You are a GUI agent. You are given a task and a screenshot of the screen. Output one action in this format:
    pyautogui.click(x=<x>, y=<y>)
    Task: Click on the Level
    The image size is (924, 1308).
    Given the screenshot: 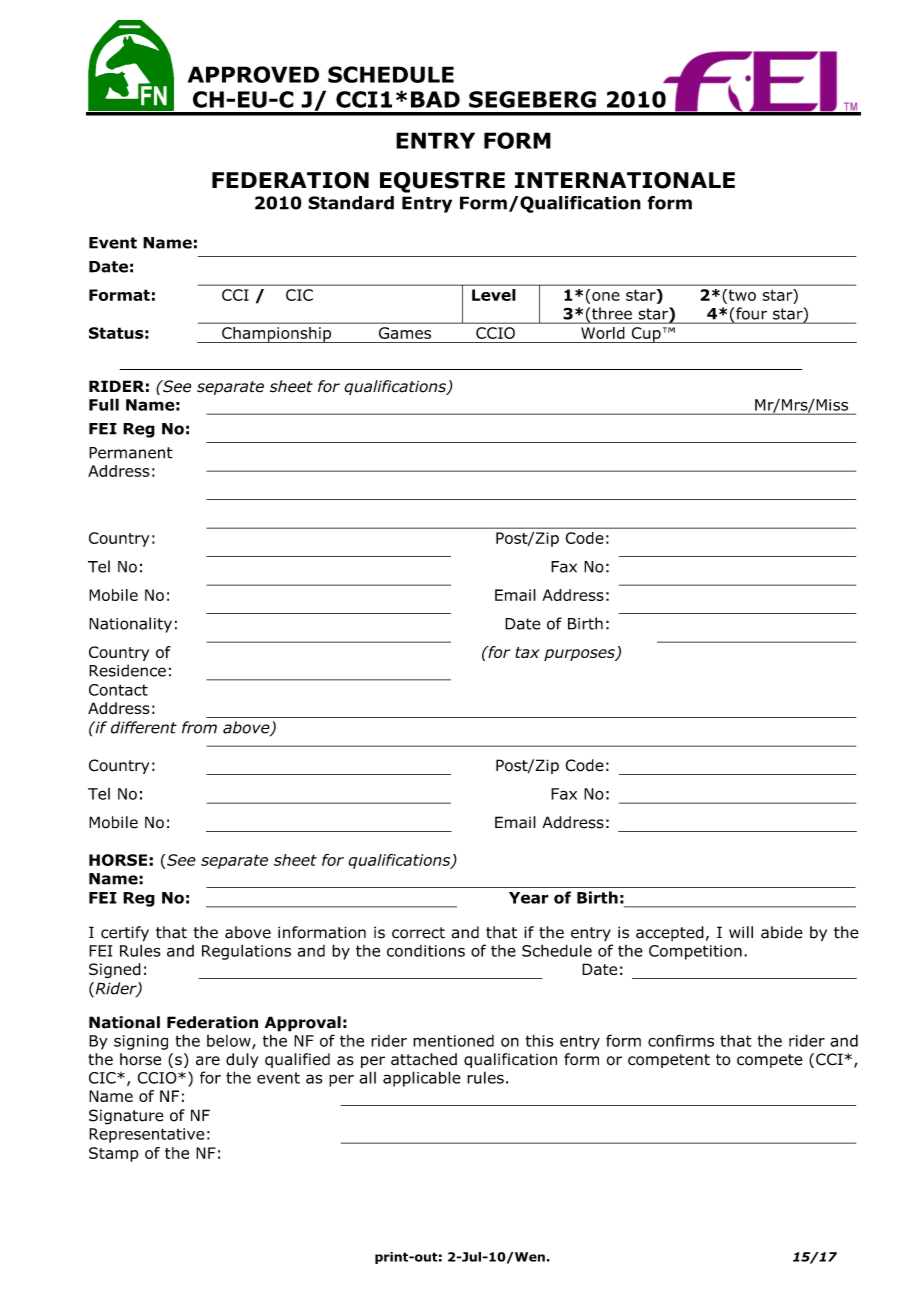 What is the action you would take?
    pyautogui.click(x=493, y=295)
